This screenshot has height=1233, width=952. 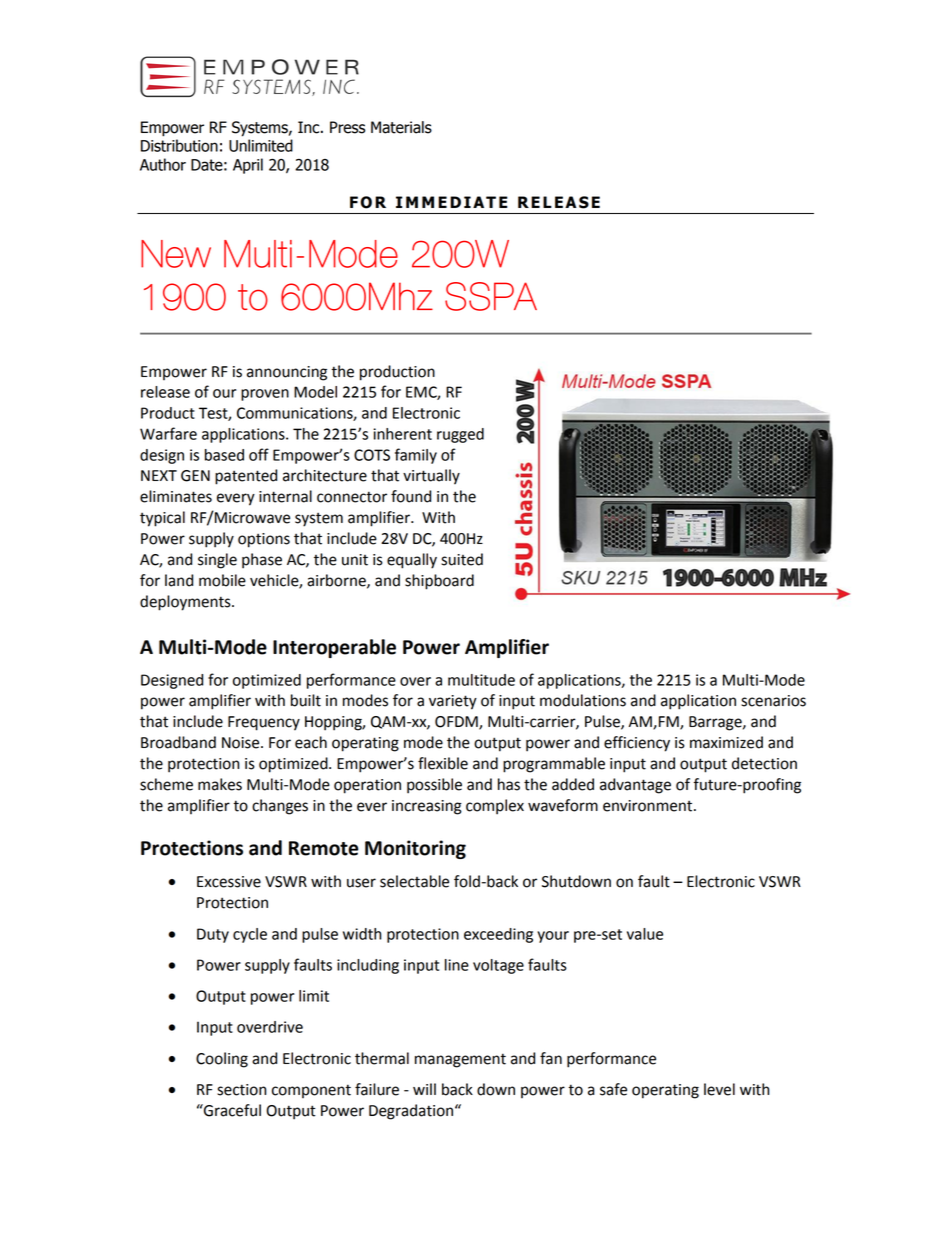 What do you see at coordinates (229, 882) in the screenshot?
I see `Excessive` at bounding box center [229, 882].
